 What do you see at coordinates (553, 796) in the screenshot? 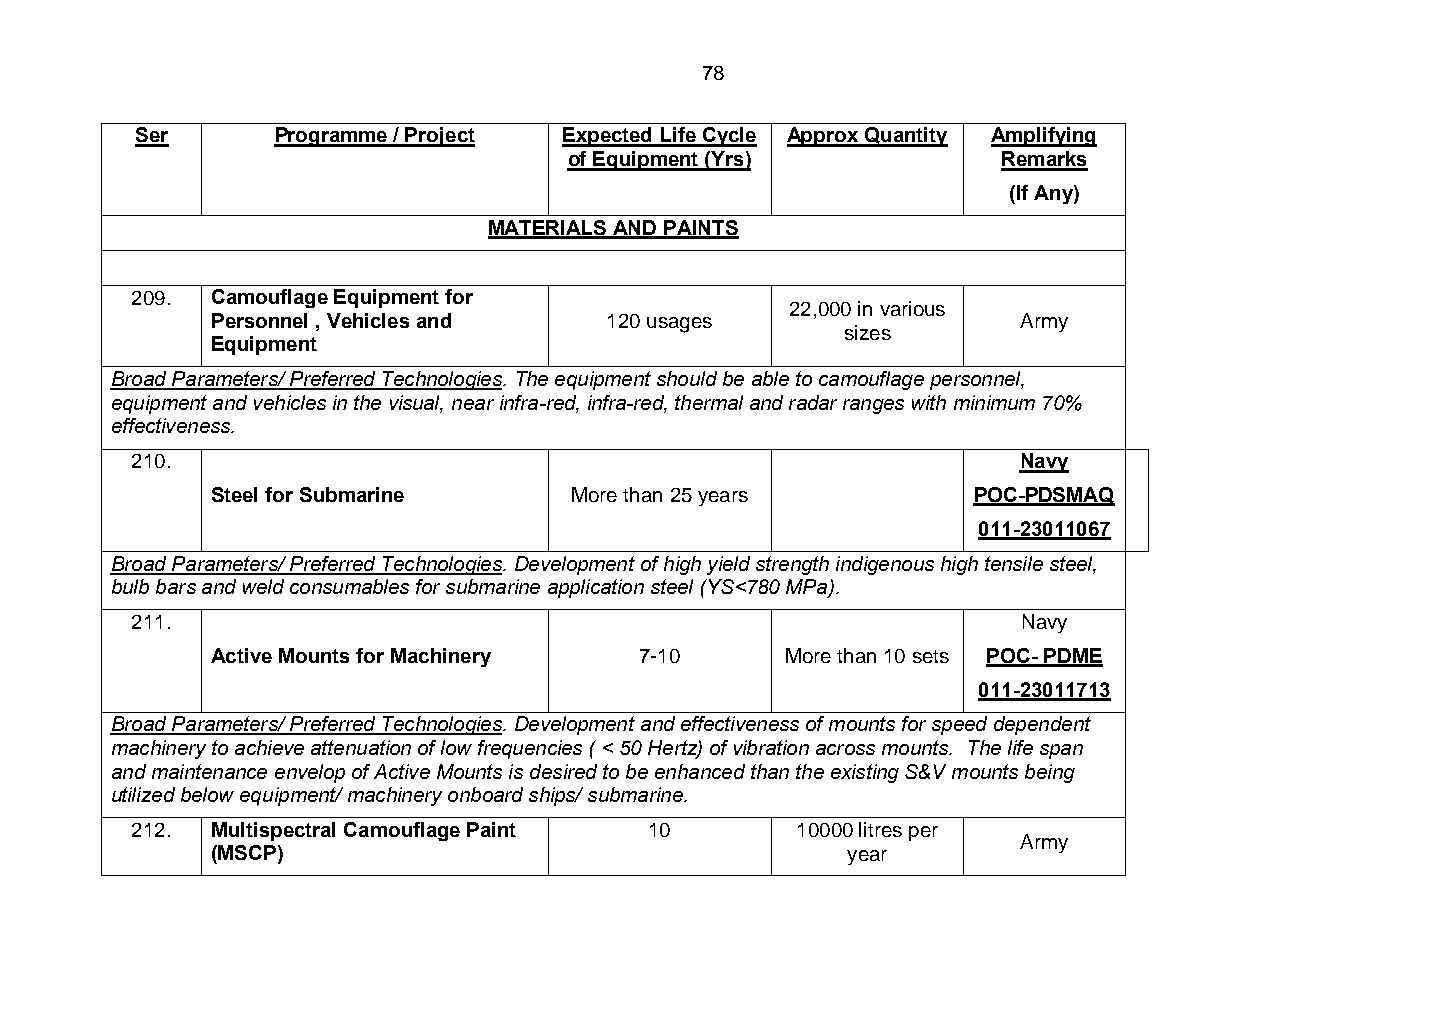
I see `ships` at bounding box center [553, 796].
